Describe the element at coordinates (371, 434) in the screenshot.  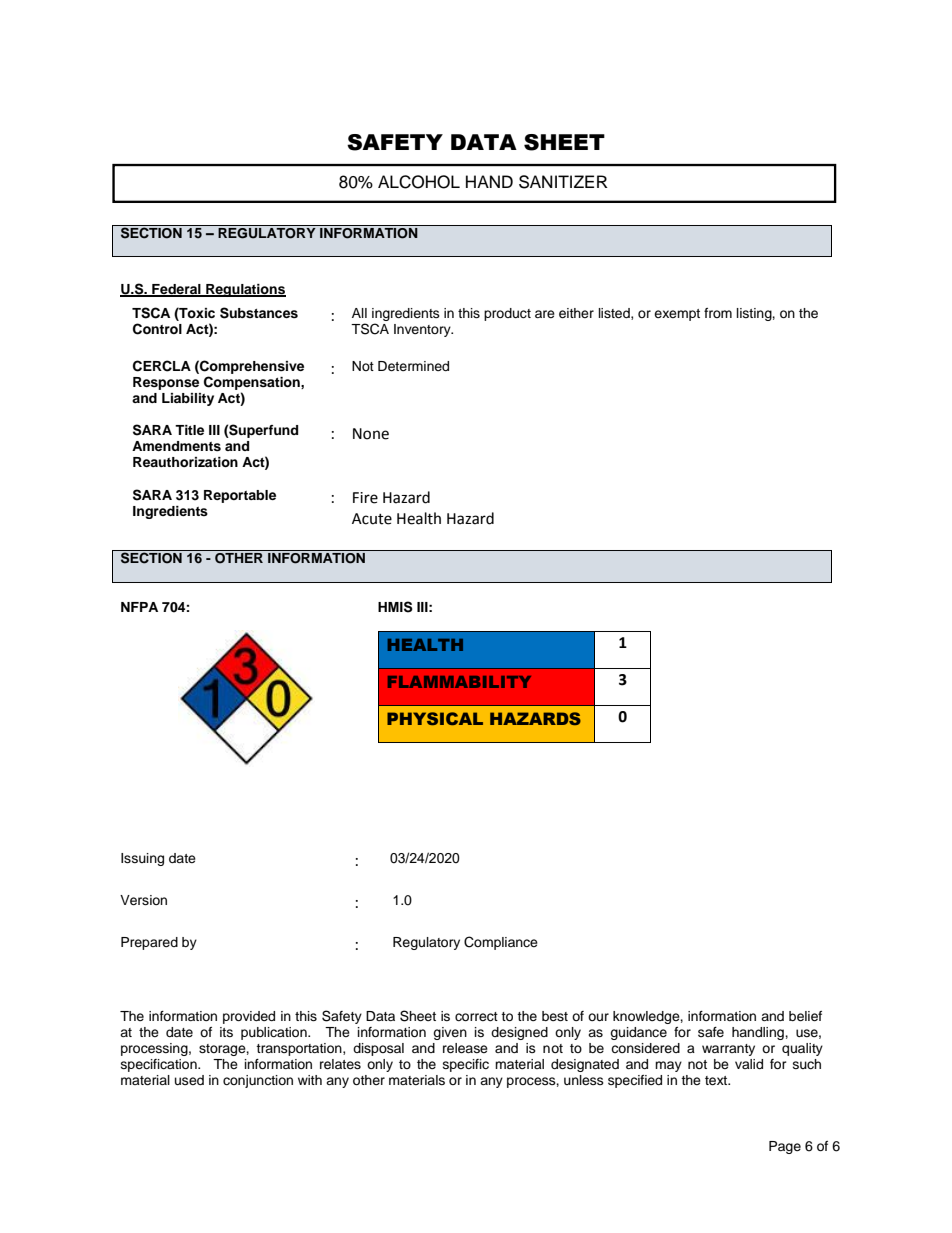
I see `None` at that location.
